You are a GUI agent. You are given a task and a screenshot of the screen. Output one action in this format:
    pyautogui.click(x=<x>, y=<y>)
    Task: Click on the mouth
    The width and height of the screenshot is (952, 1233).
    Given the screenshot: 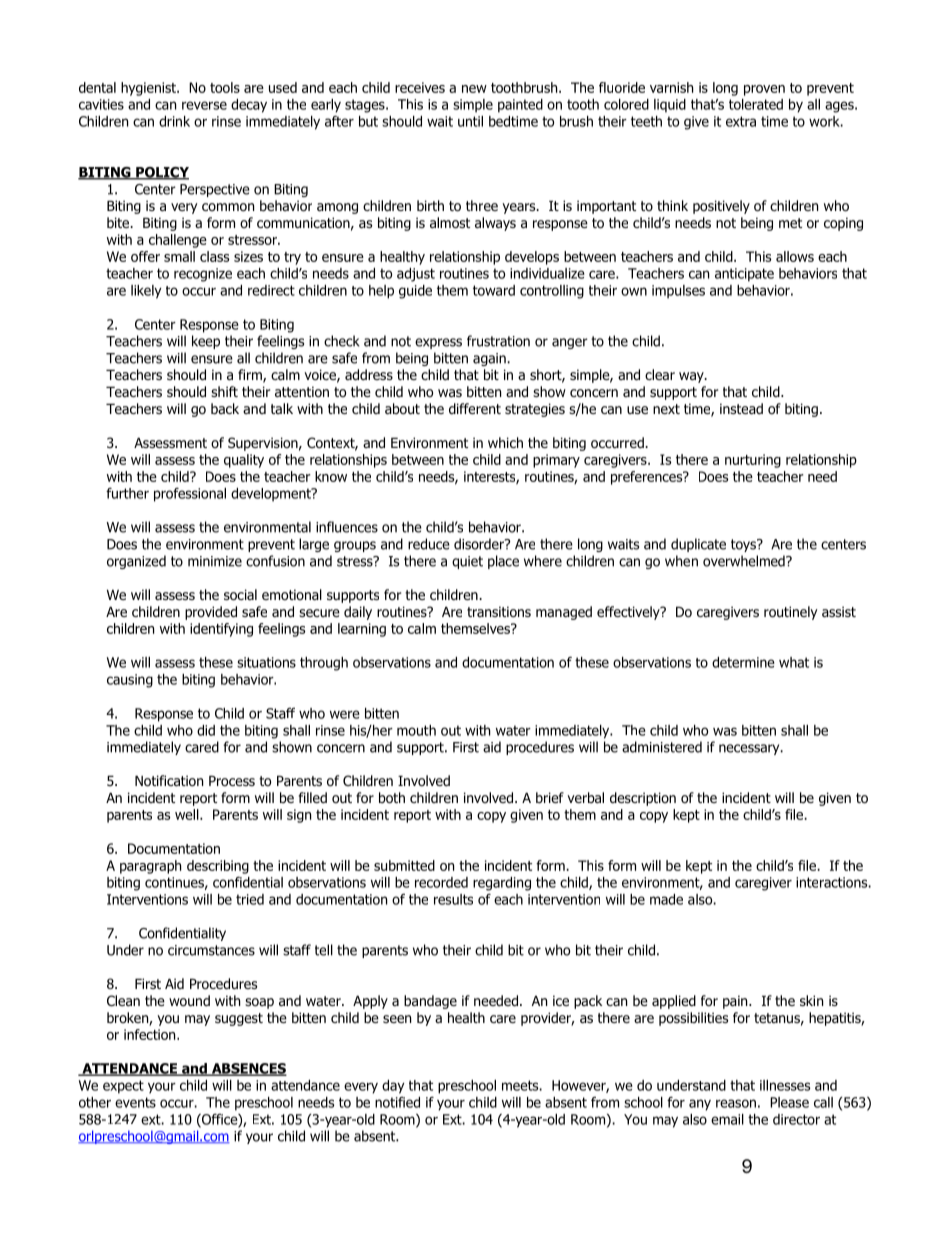 What is the action you would take?
    pyautogui.click(x=416, y=730)
